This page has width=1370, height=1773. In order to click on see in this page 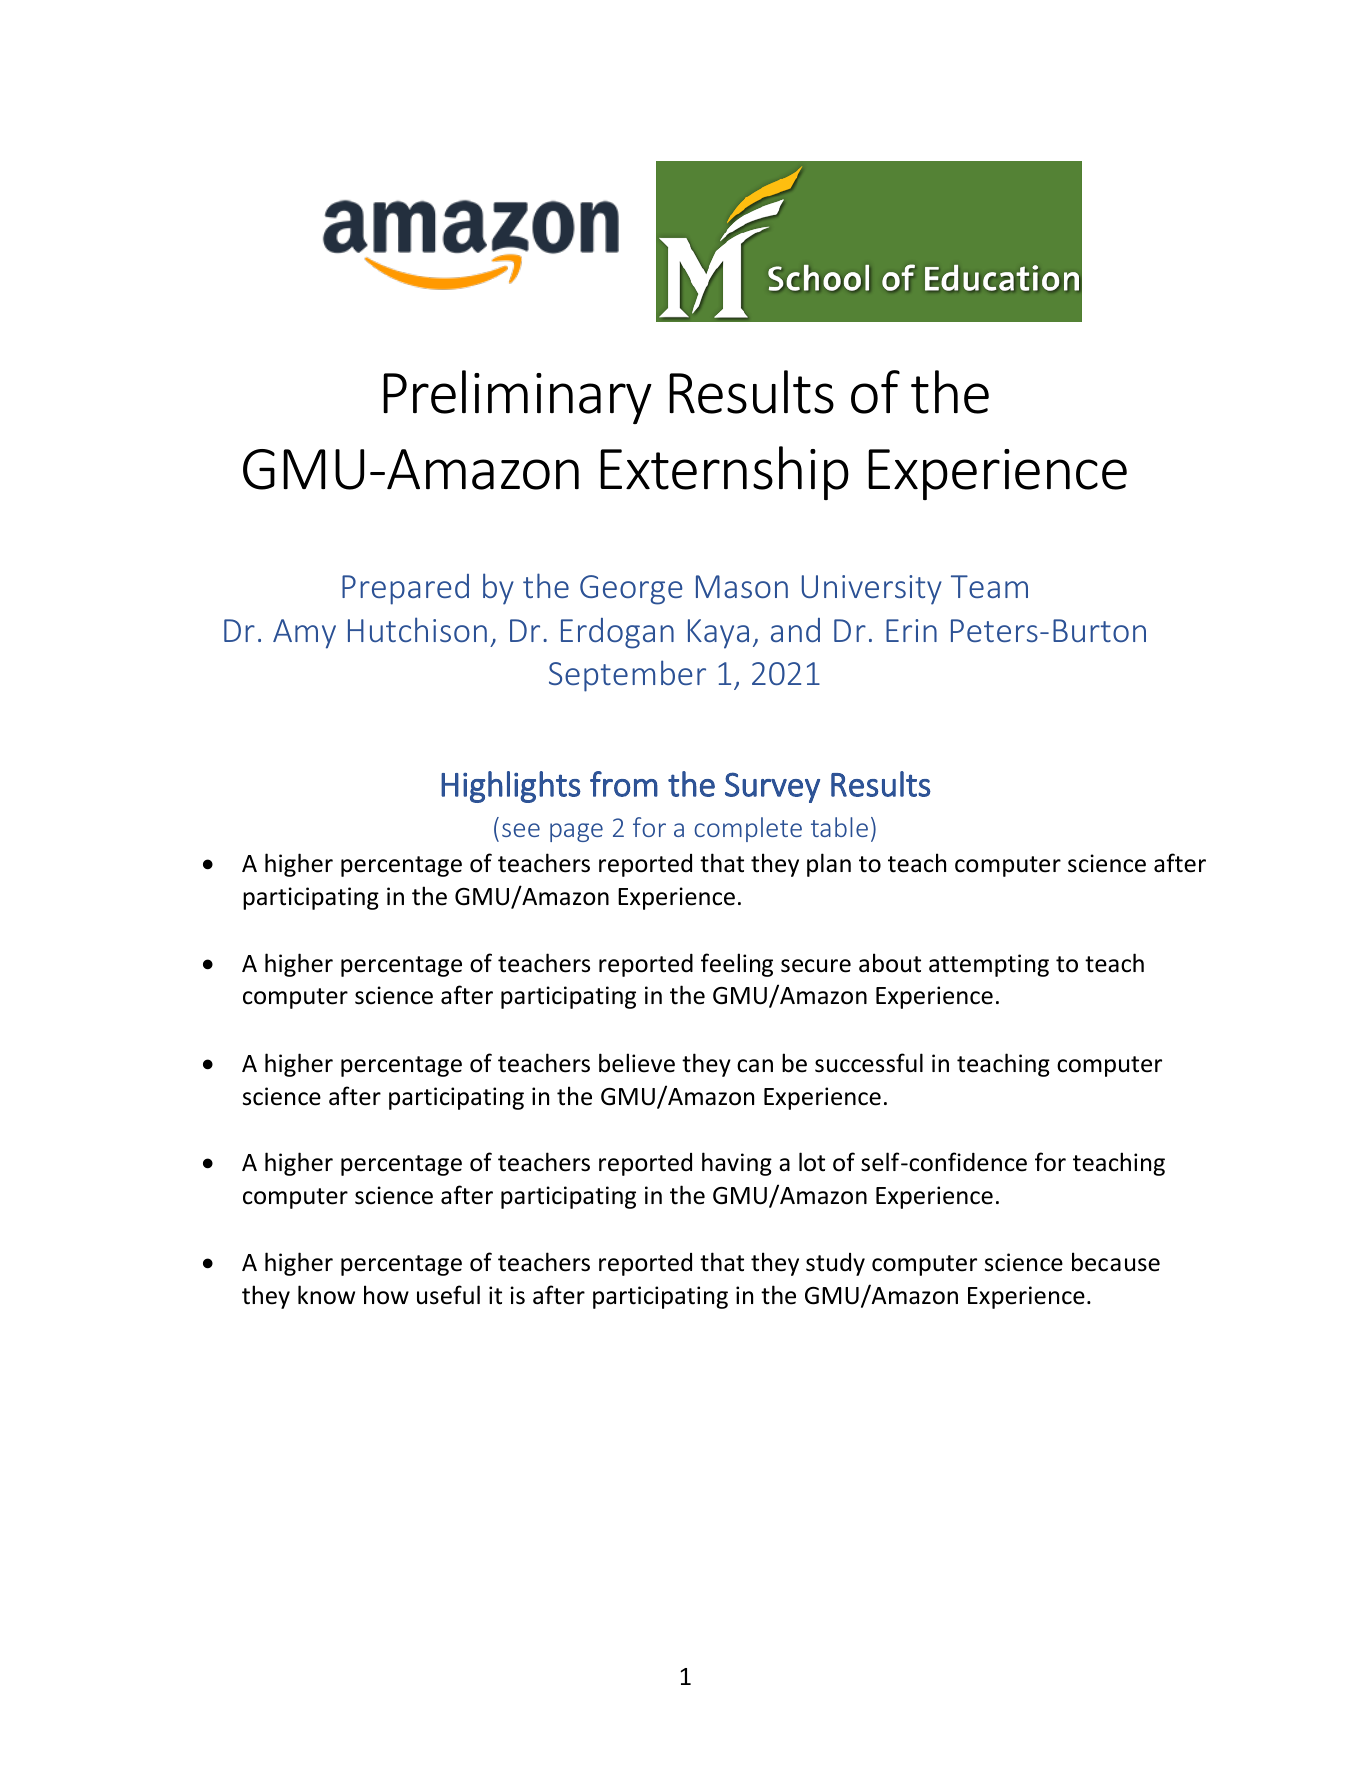, I will do `click(521, 830)`.
